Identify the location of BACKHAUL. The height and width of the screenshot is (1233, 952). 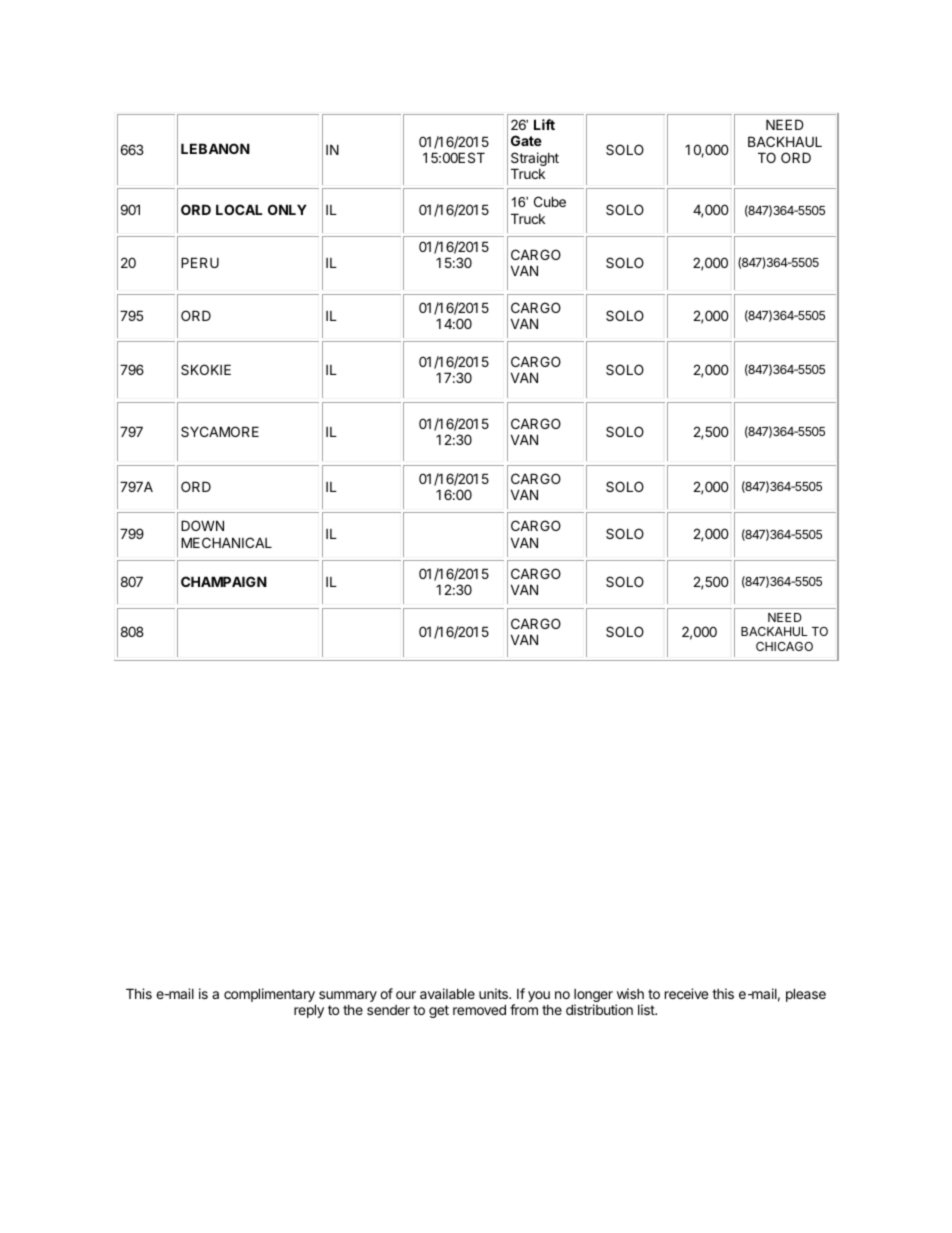
(785, 141).
